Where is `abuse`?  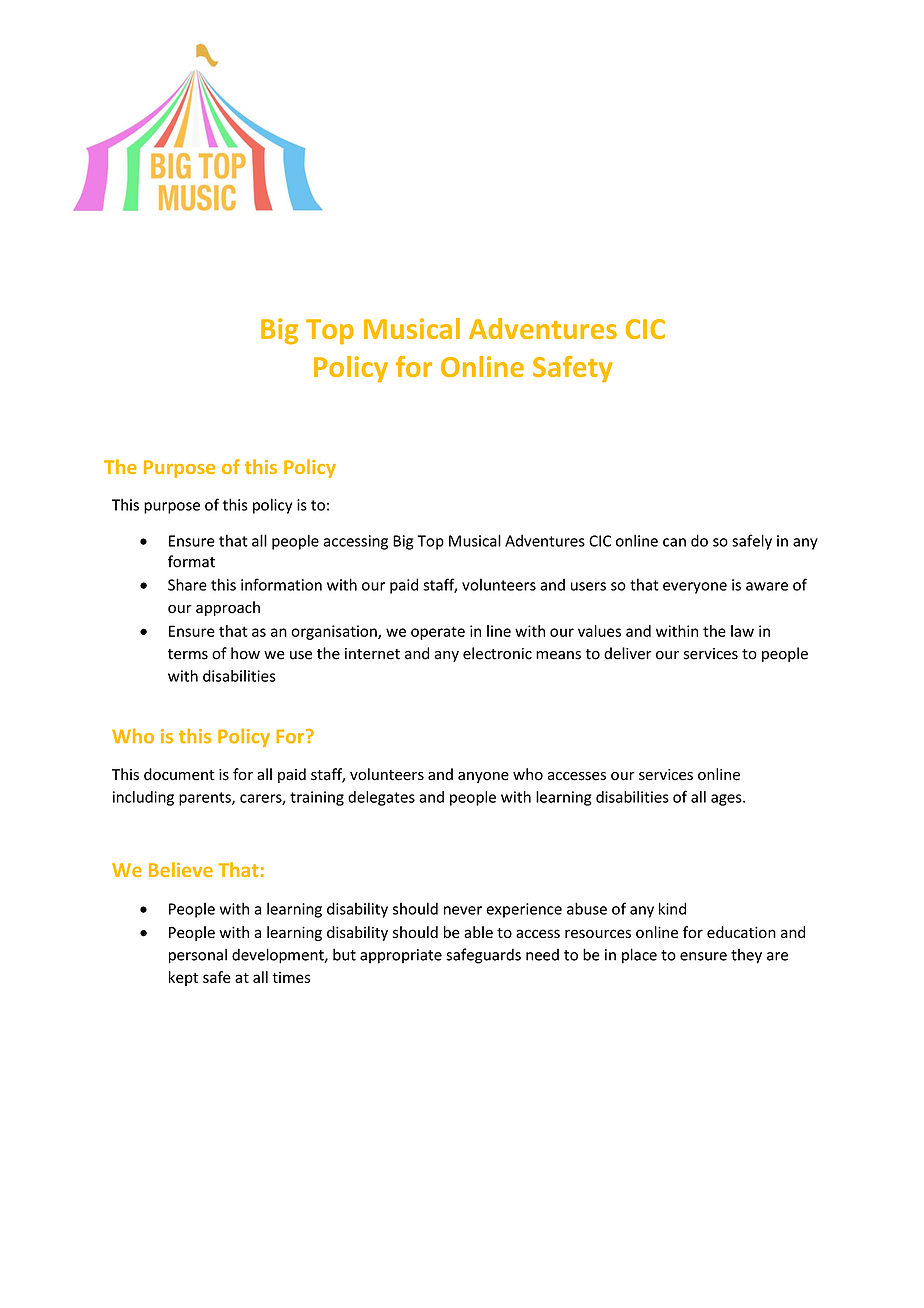
abuse is located at coordinates (587, 908).
